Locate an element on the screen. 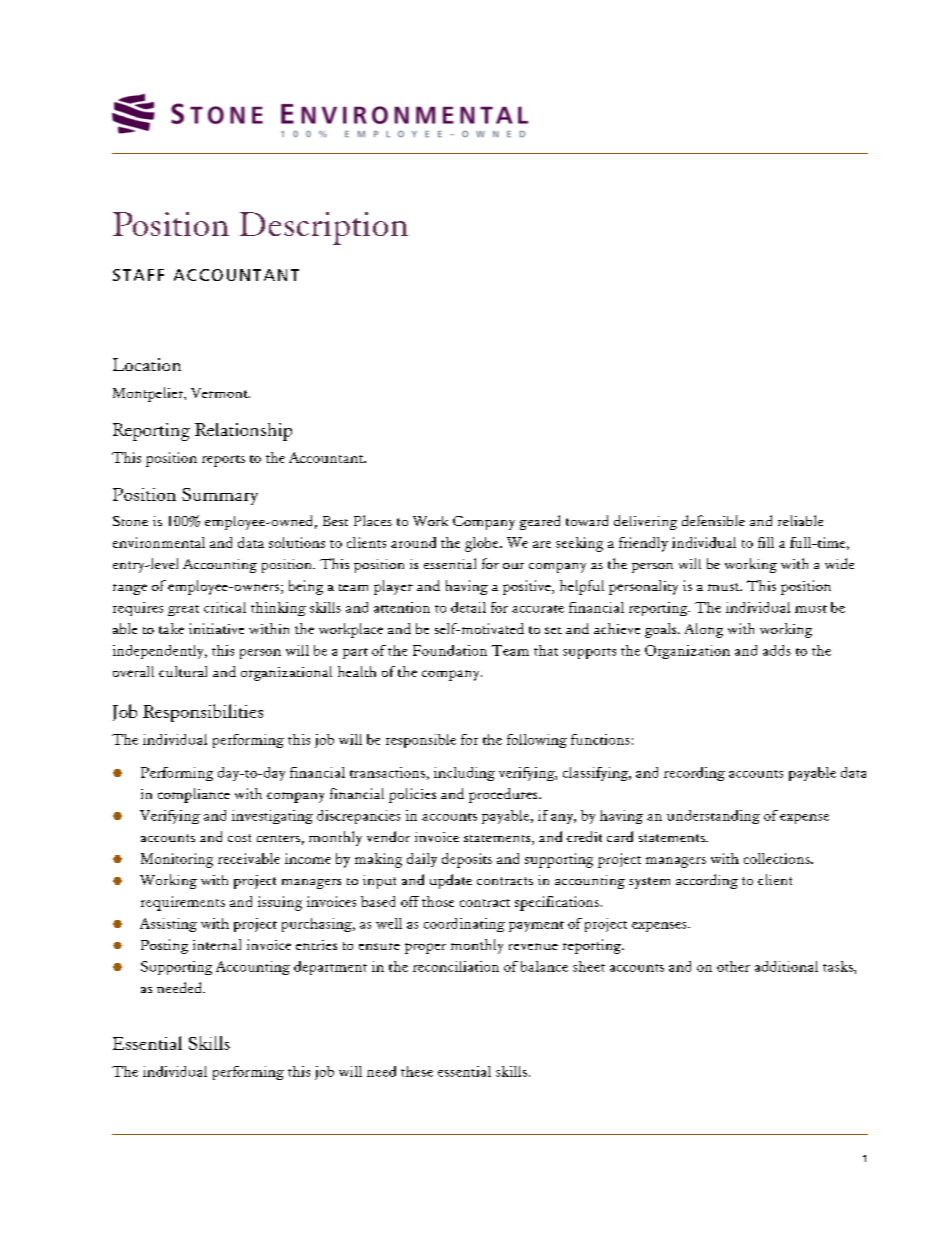  Description is located at coordinates (324, 228).
